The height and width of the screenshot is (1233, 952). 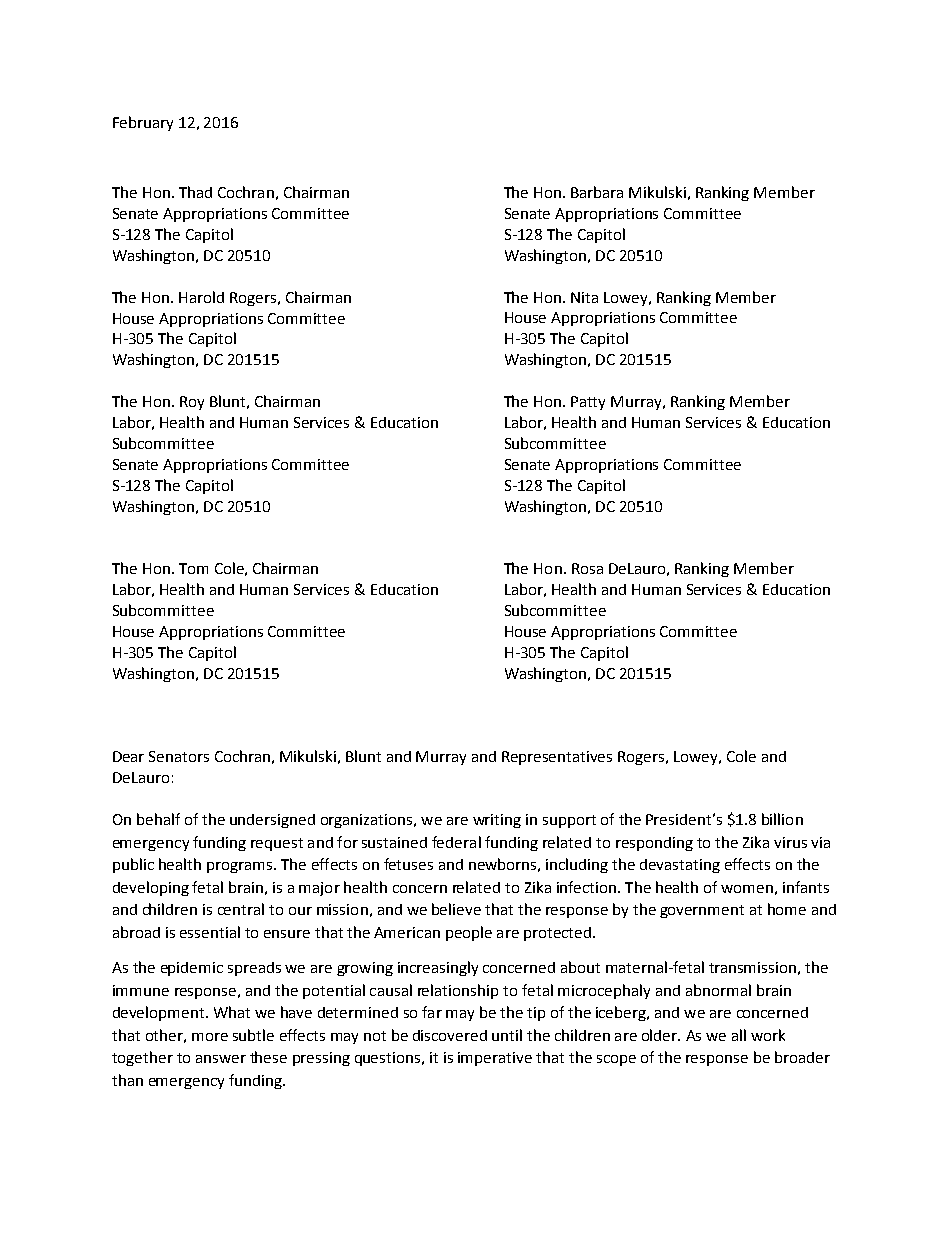 What do you see at coordinates (193, 568) in the screenshot?
I see `Tom` at bounding box center [193, 568].
